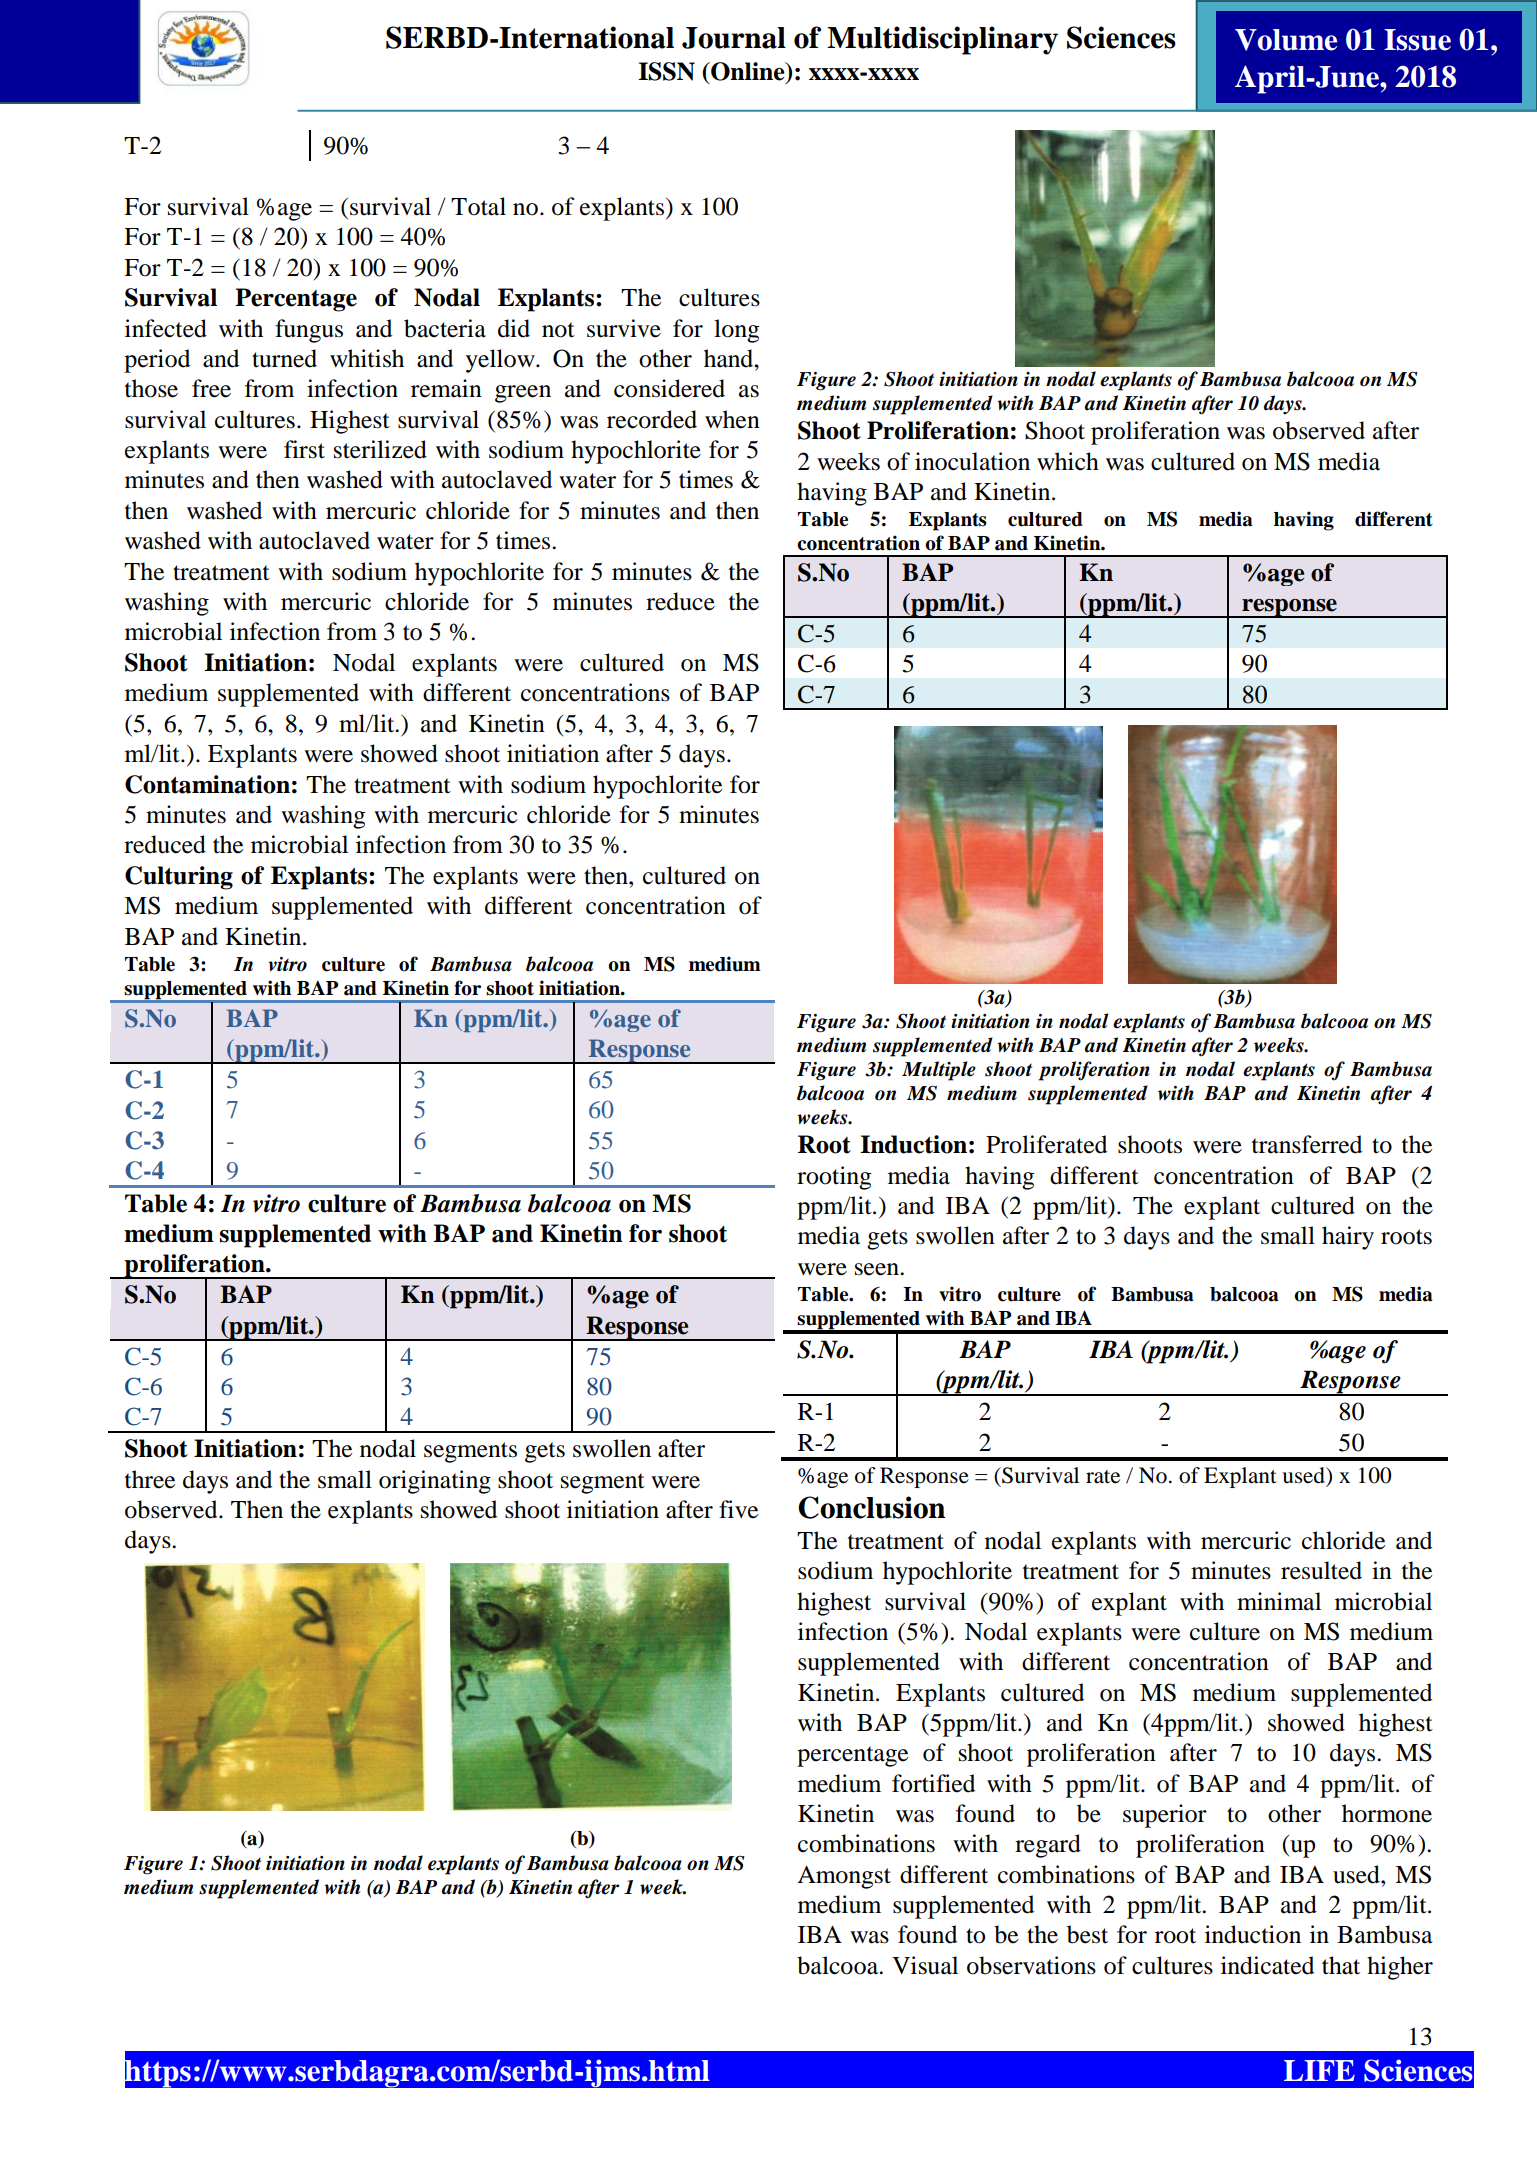 This image has width=1537, height=2173. I want to click on Amongst, so click(844, 1877).
